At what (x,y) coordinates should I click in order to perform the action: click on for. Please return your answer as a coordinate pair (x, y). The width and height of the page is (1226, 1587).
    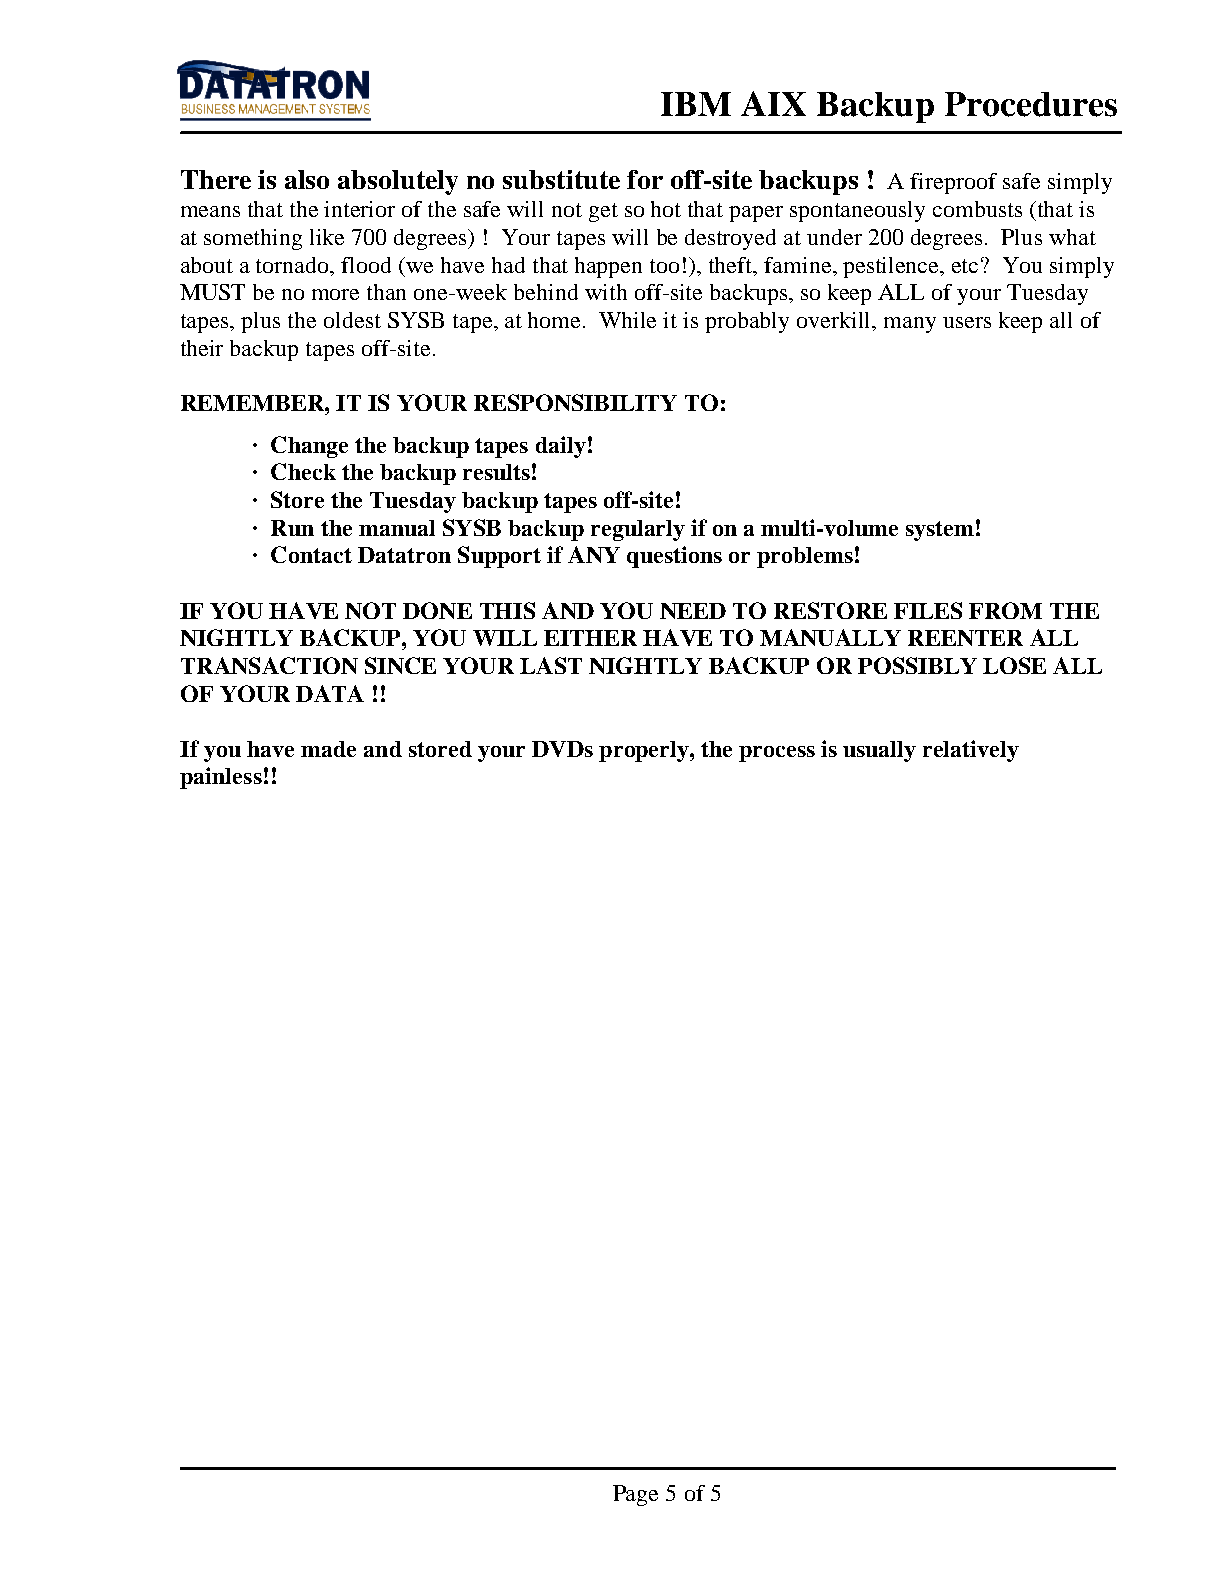
    Looking at the image, I should click on (645, 179).
